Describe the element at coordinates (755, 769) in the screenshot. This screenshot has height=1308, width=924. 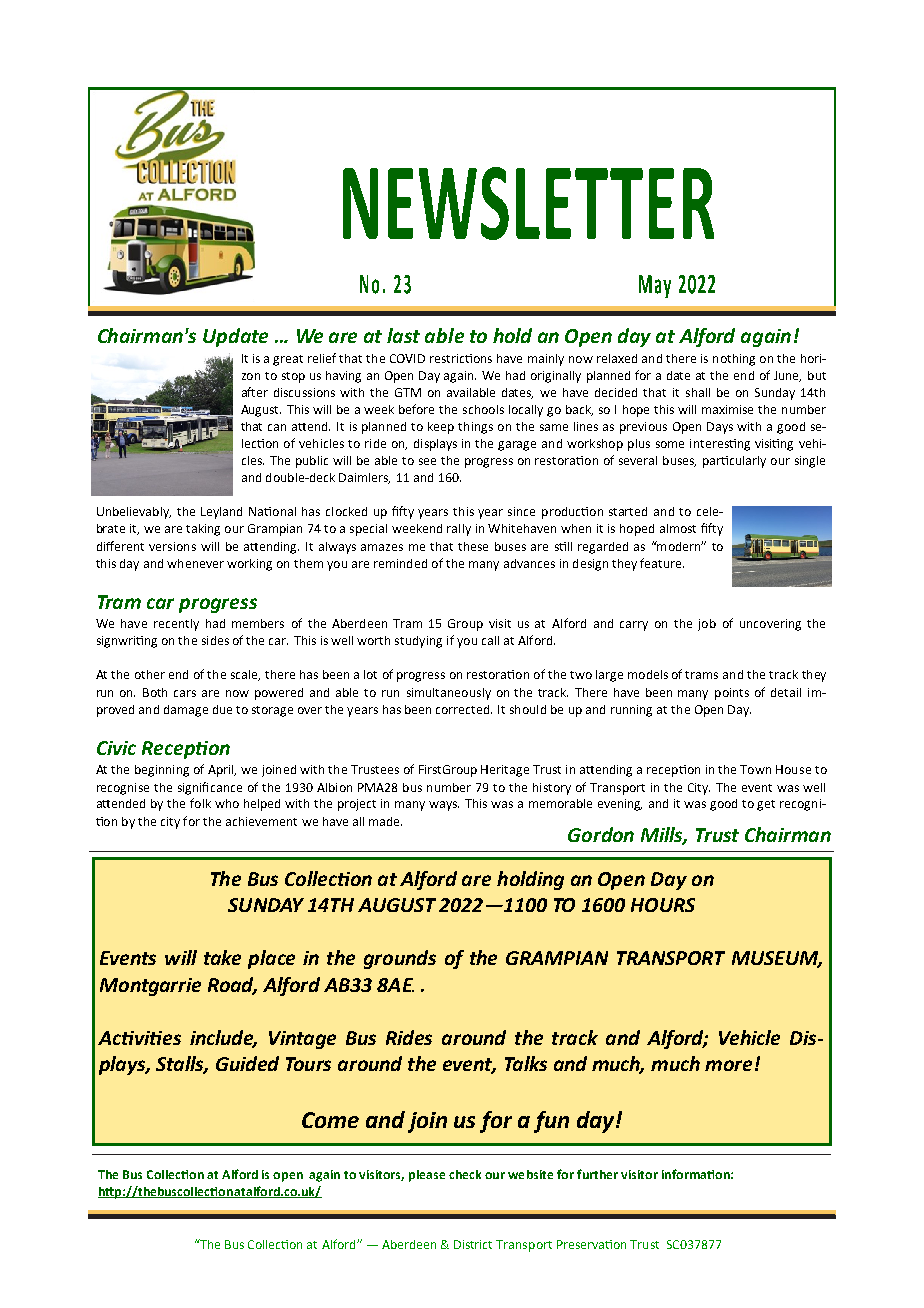
I see `Town` at that location.
